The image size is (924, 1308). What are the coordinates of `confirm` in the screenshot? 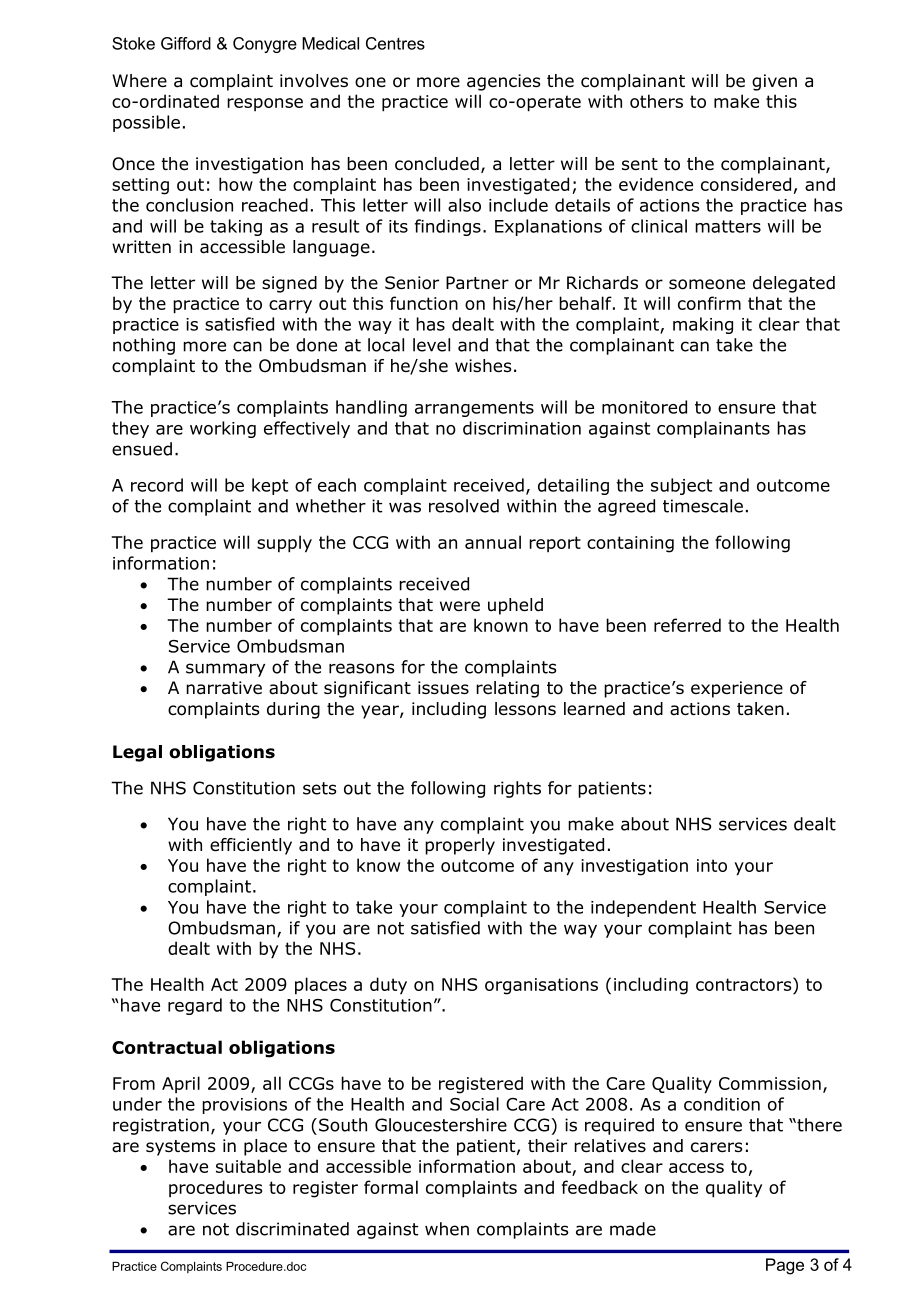 It's located at (709, 303).
